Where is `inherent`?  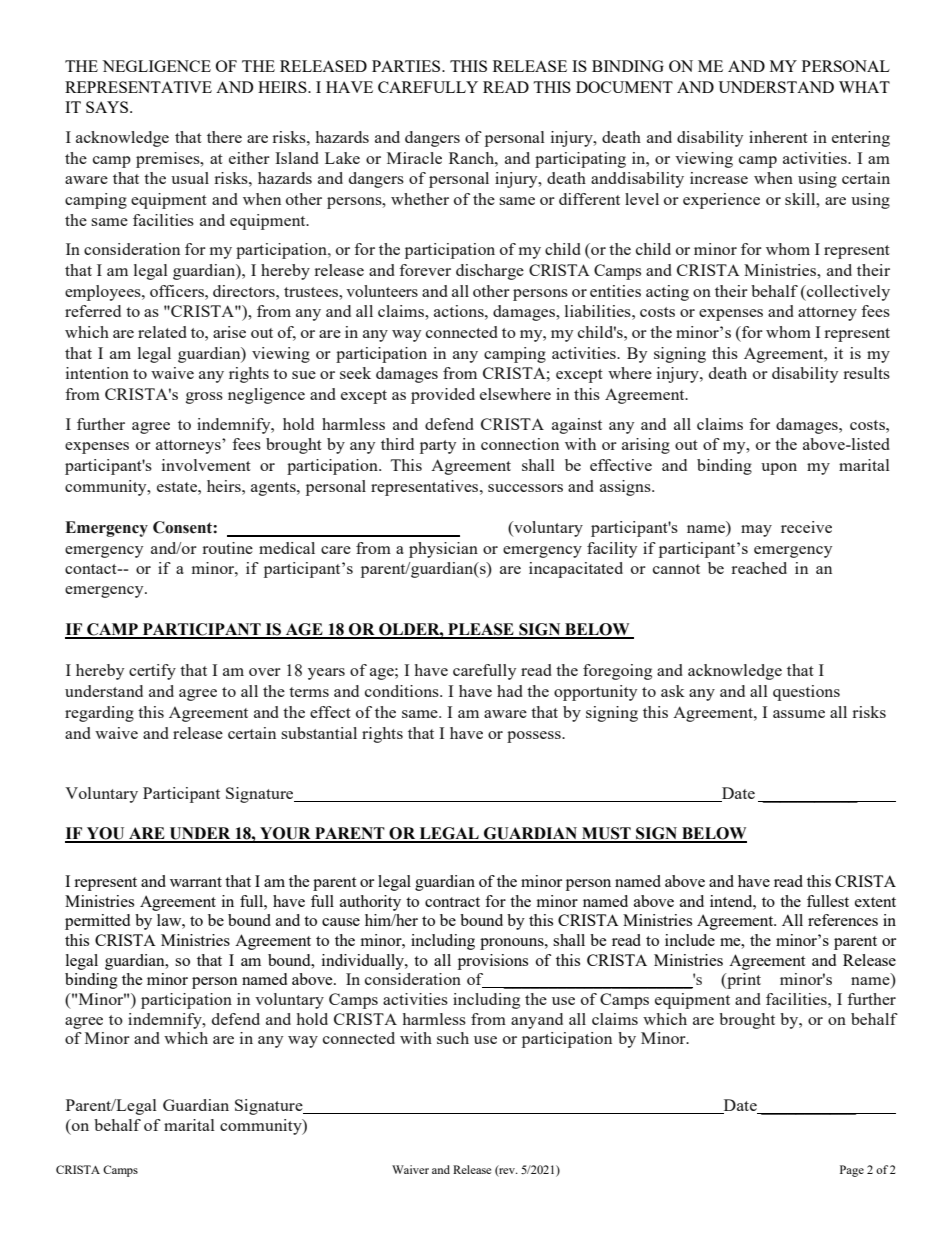
inherent is located at coordinates (778, 137).
